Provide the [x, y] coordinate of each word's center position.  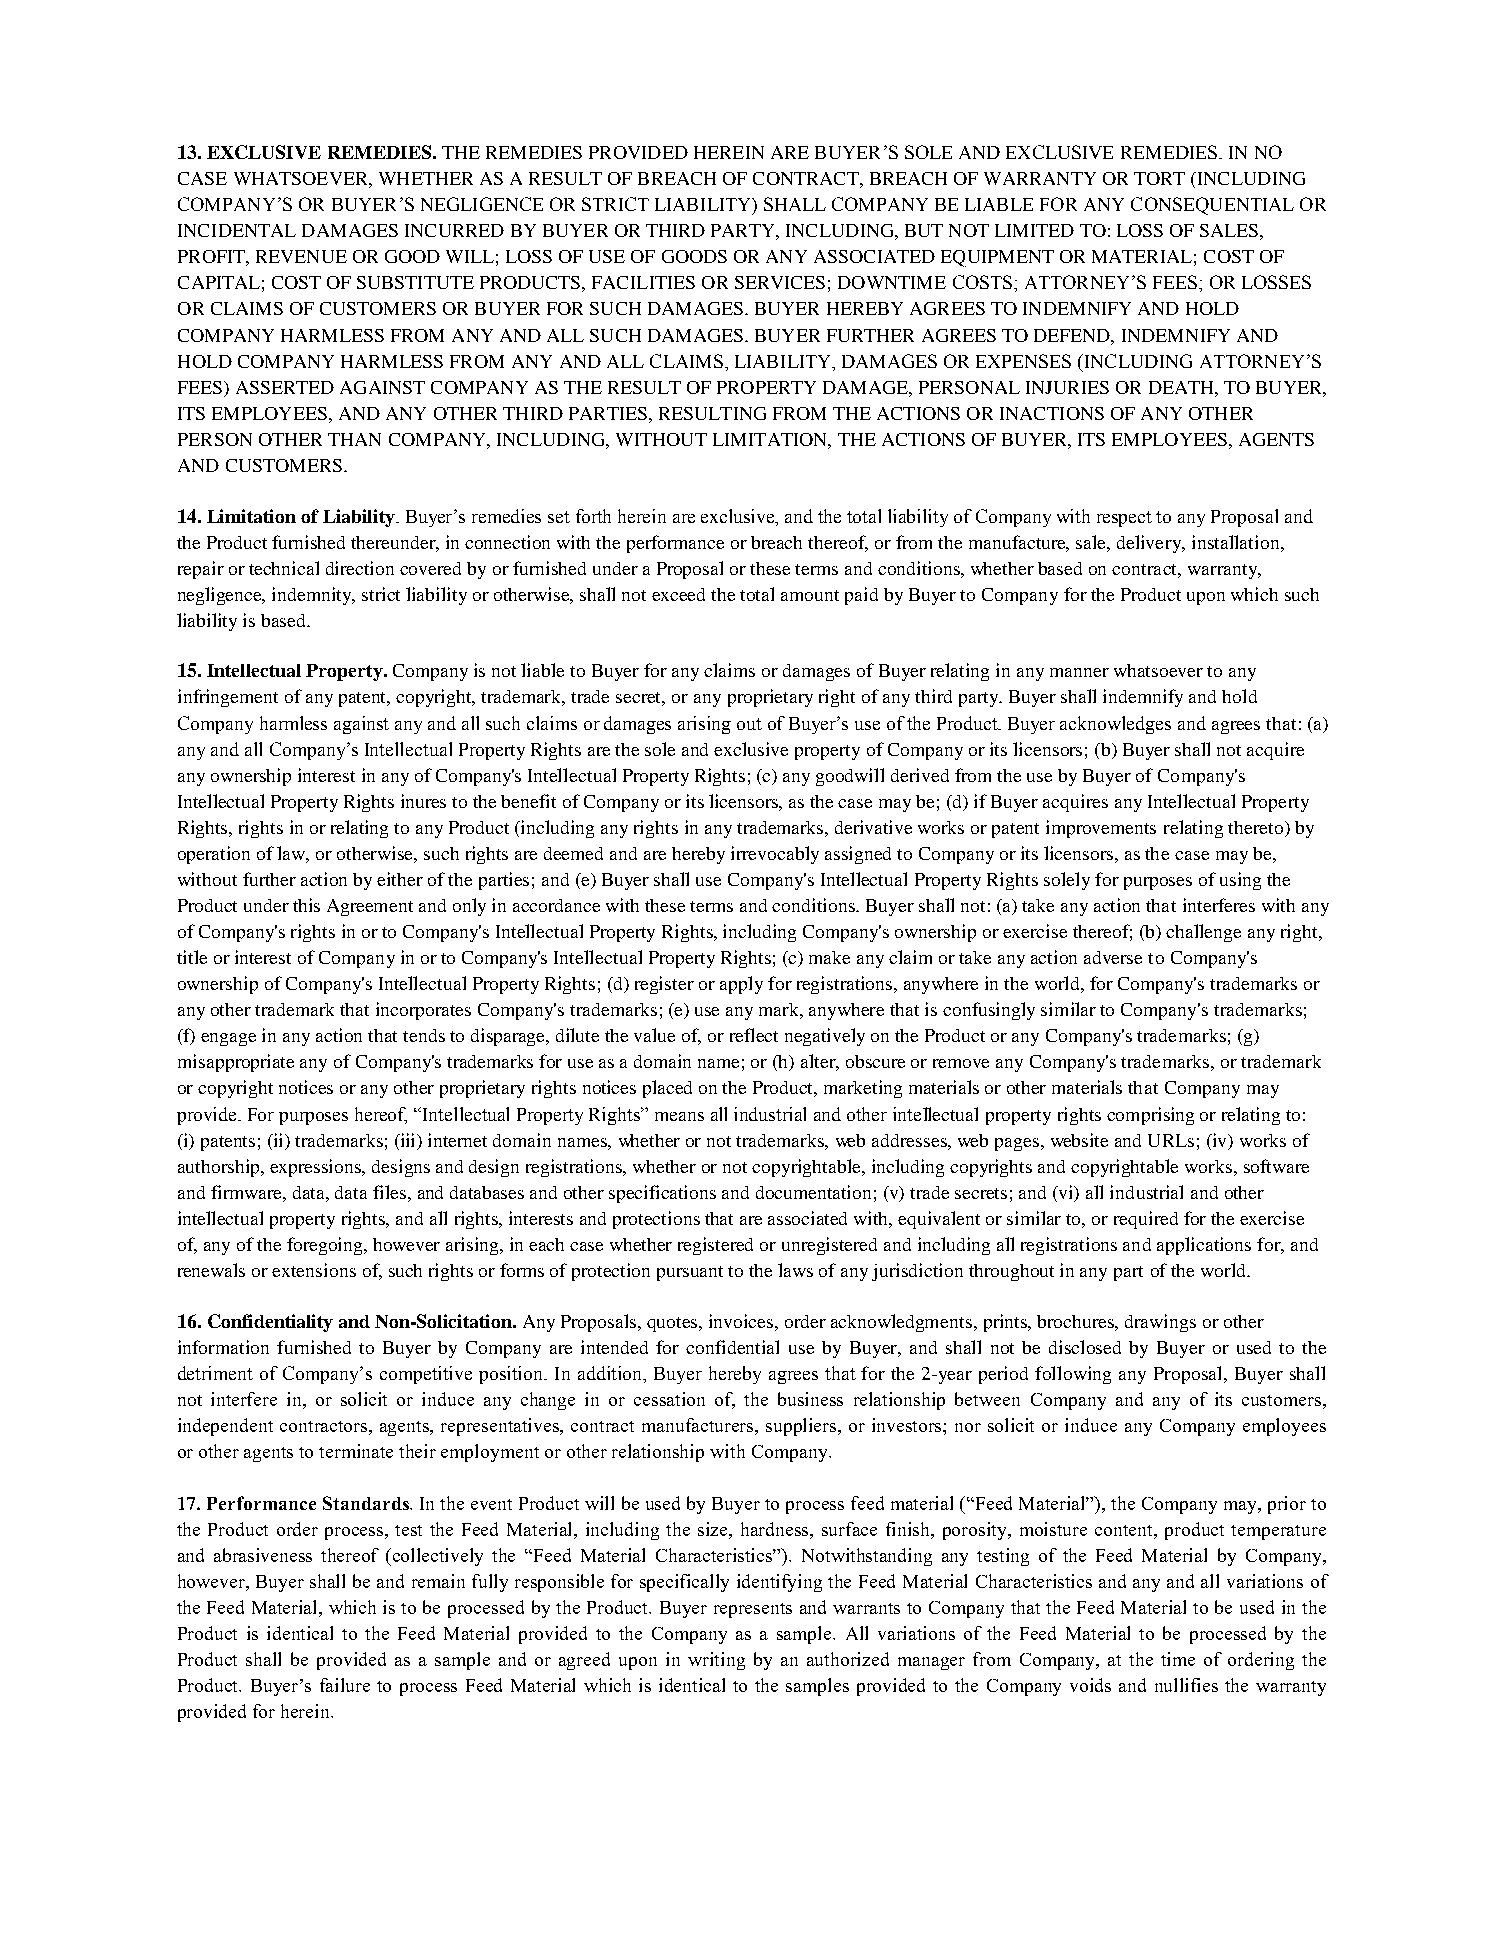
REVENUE [301, 256]
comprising [1150, 1116]
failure [345, 1685]
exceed [678, 594]
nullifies [1186, 1685]
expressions [317, 1168]
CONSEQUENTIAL [1212, 206]
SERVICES [780, 282]
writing [716, 1661]
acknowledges [1115, 725]
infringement [228, 698]
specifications [662, 1194]
